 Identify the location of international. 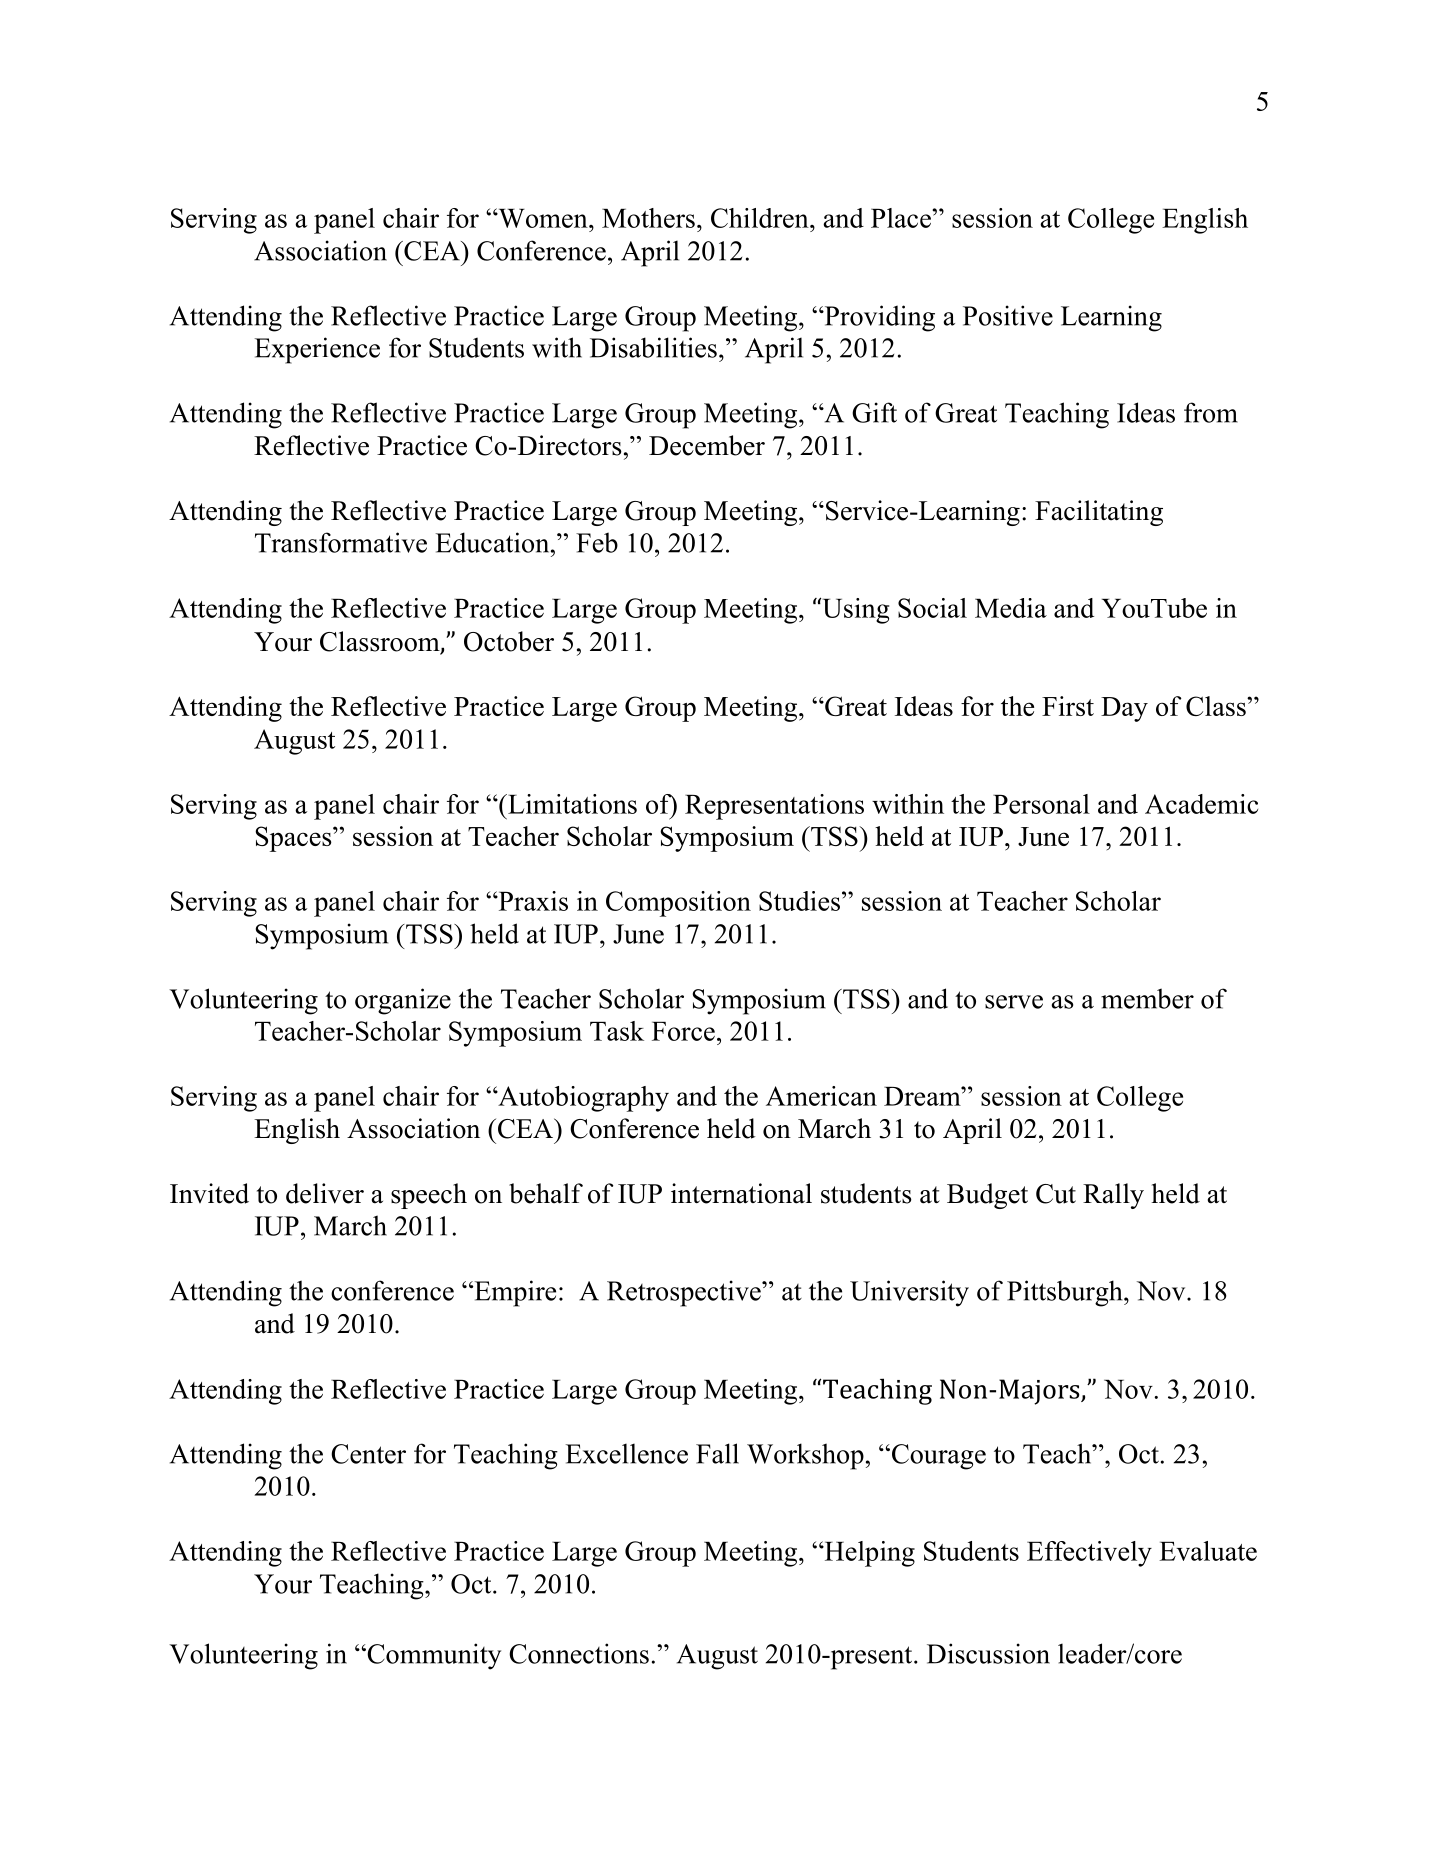
(741, 1193).
